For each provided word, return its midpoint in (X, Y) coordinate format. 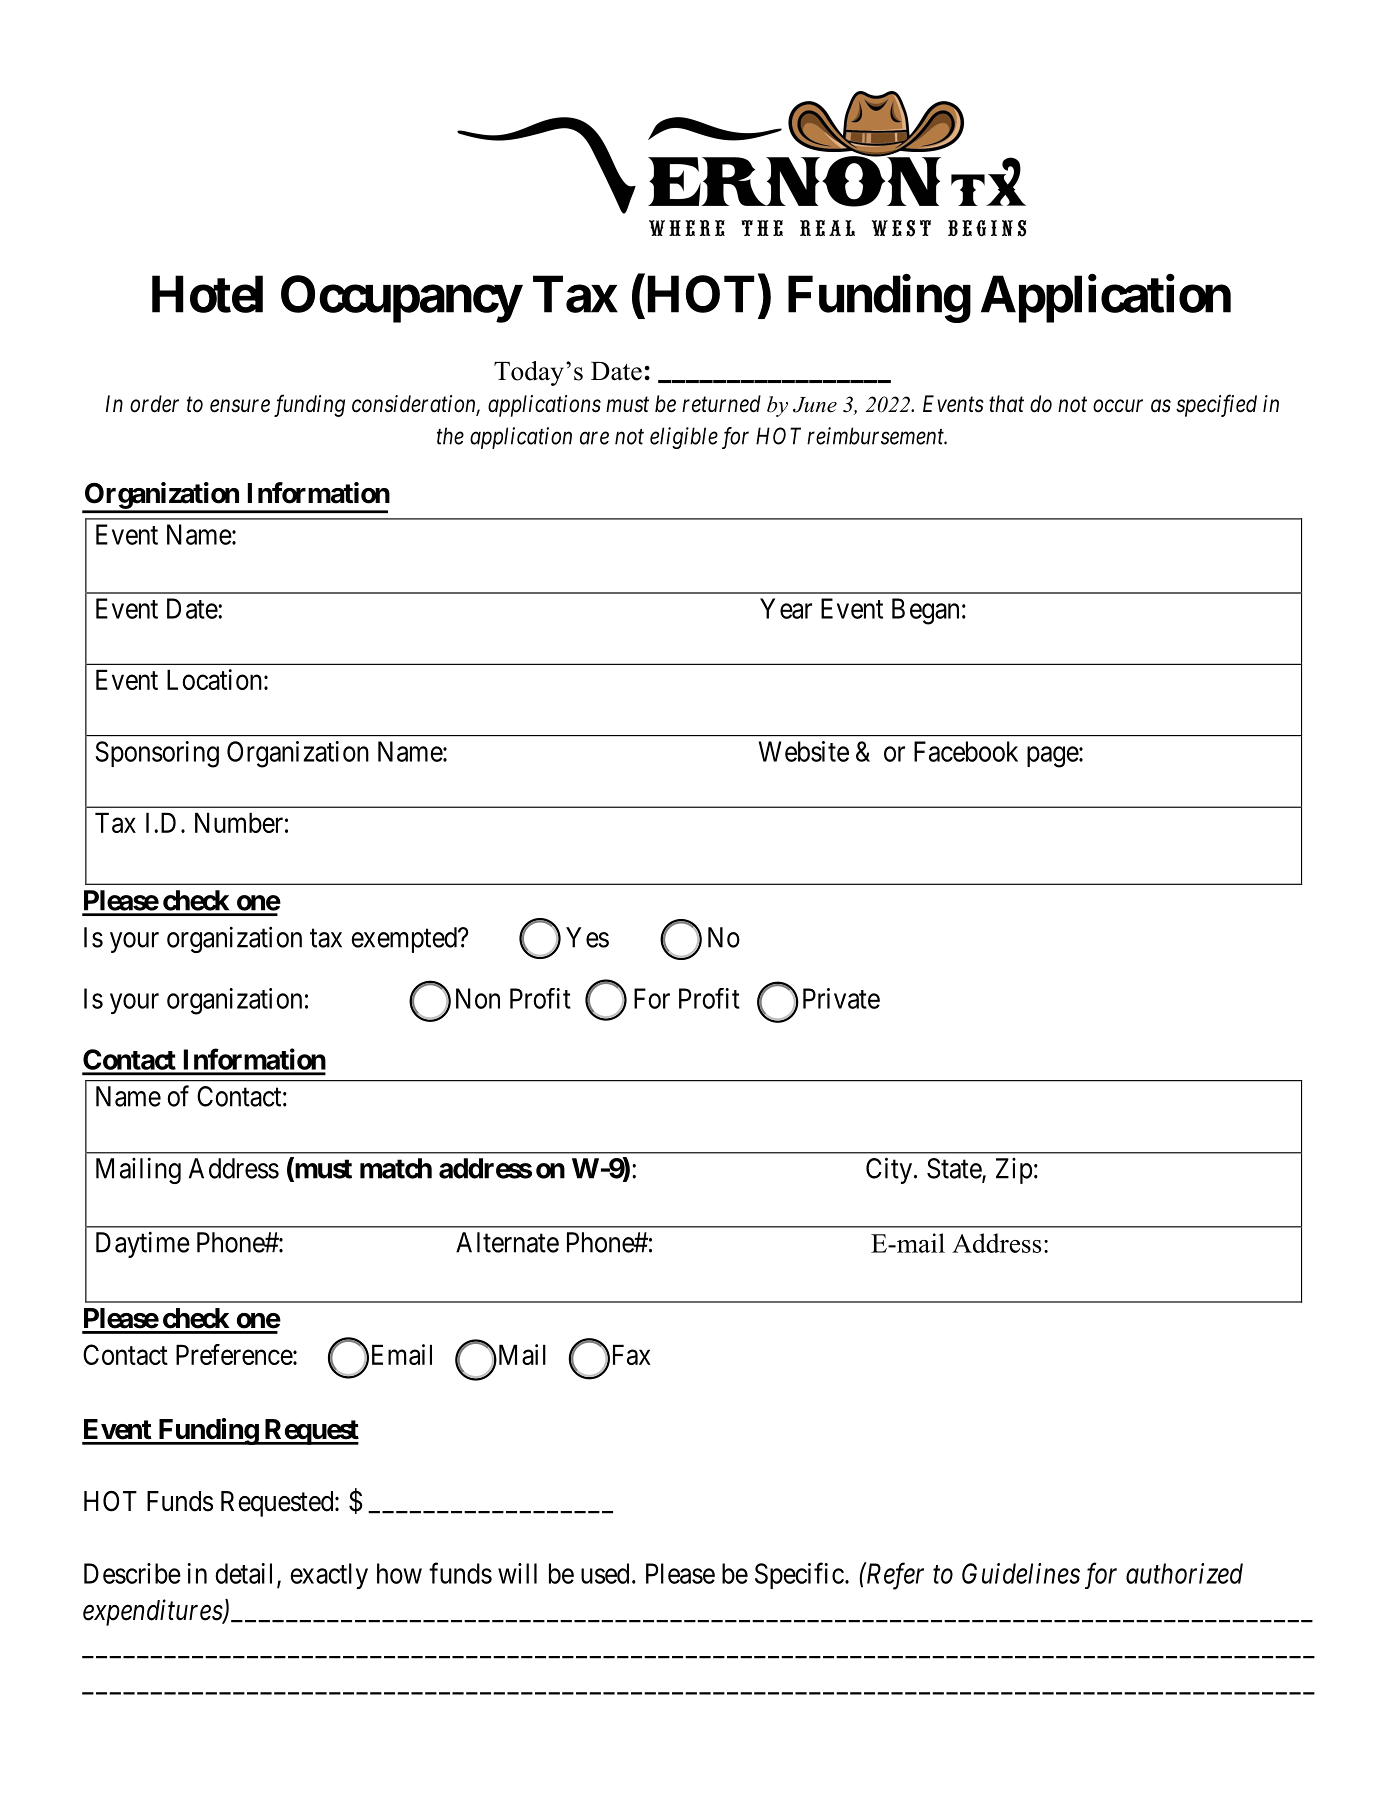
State (955, 1169)
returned (721, 404)
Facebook (966, 751)
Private (841, 998)
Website (804, 751)
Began (925, 611)
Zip (1014, 1171)
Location (214, 679)
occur (1118, 406)
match (396, 1168)
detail (243, 1573)
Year (786, 608)
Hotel (207, 294)
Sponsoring (157, 754)
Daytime (143, 1244)
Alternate (507, 1242)
